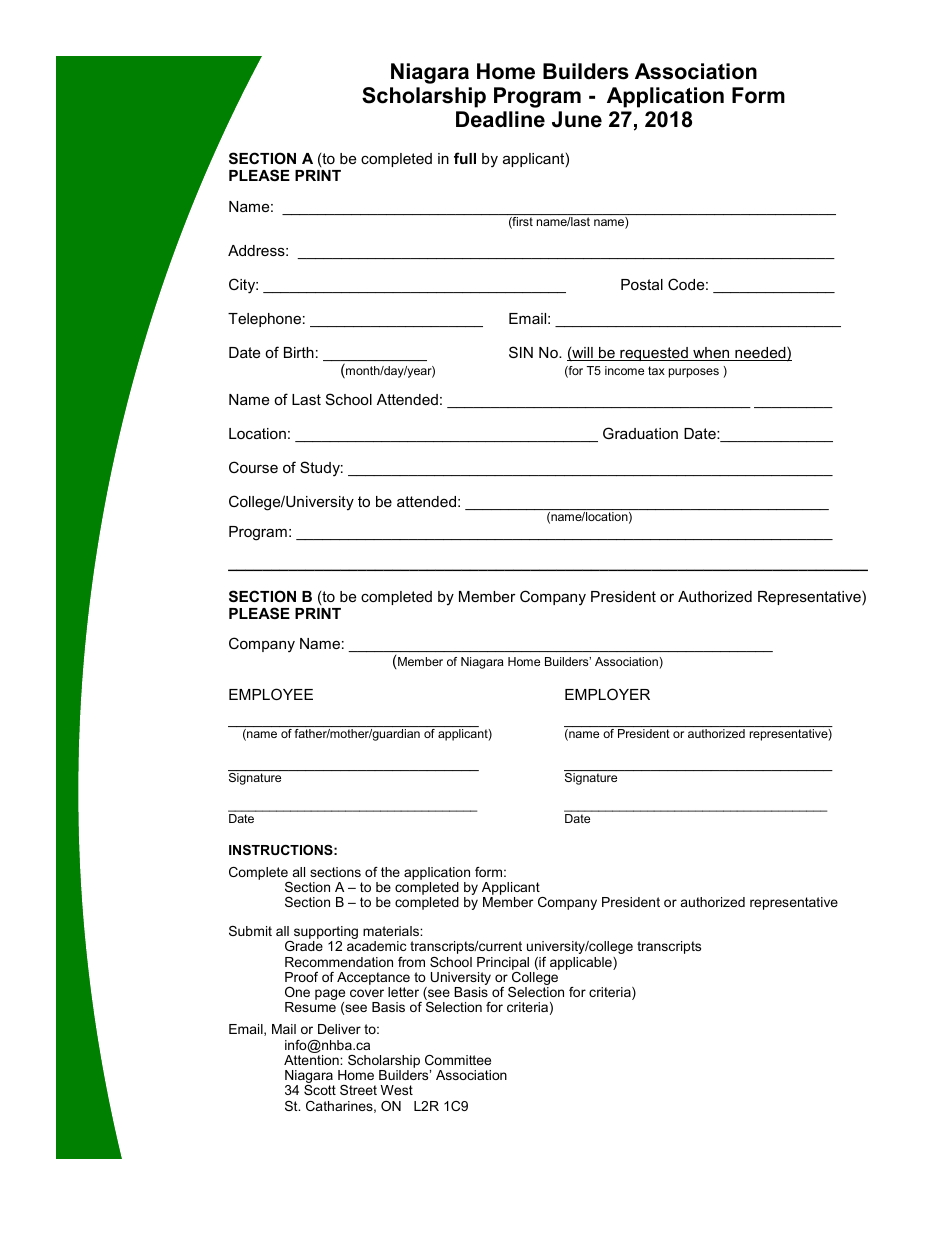  What do you see at coordinates (582, 963) in the image?
I see `applicable` at bounding box center [582, 963].
